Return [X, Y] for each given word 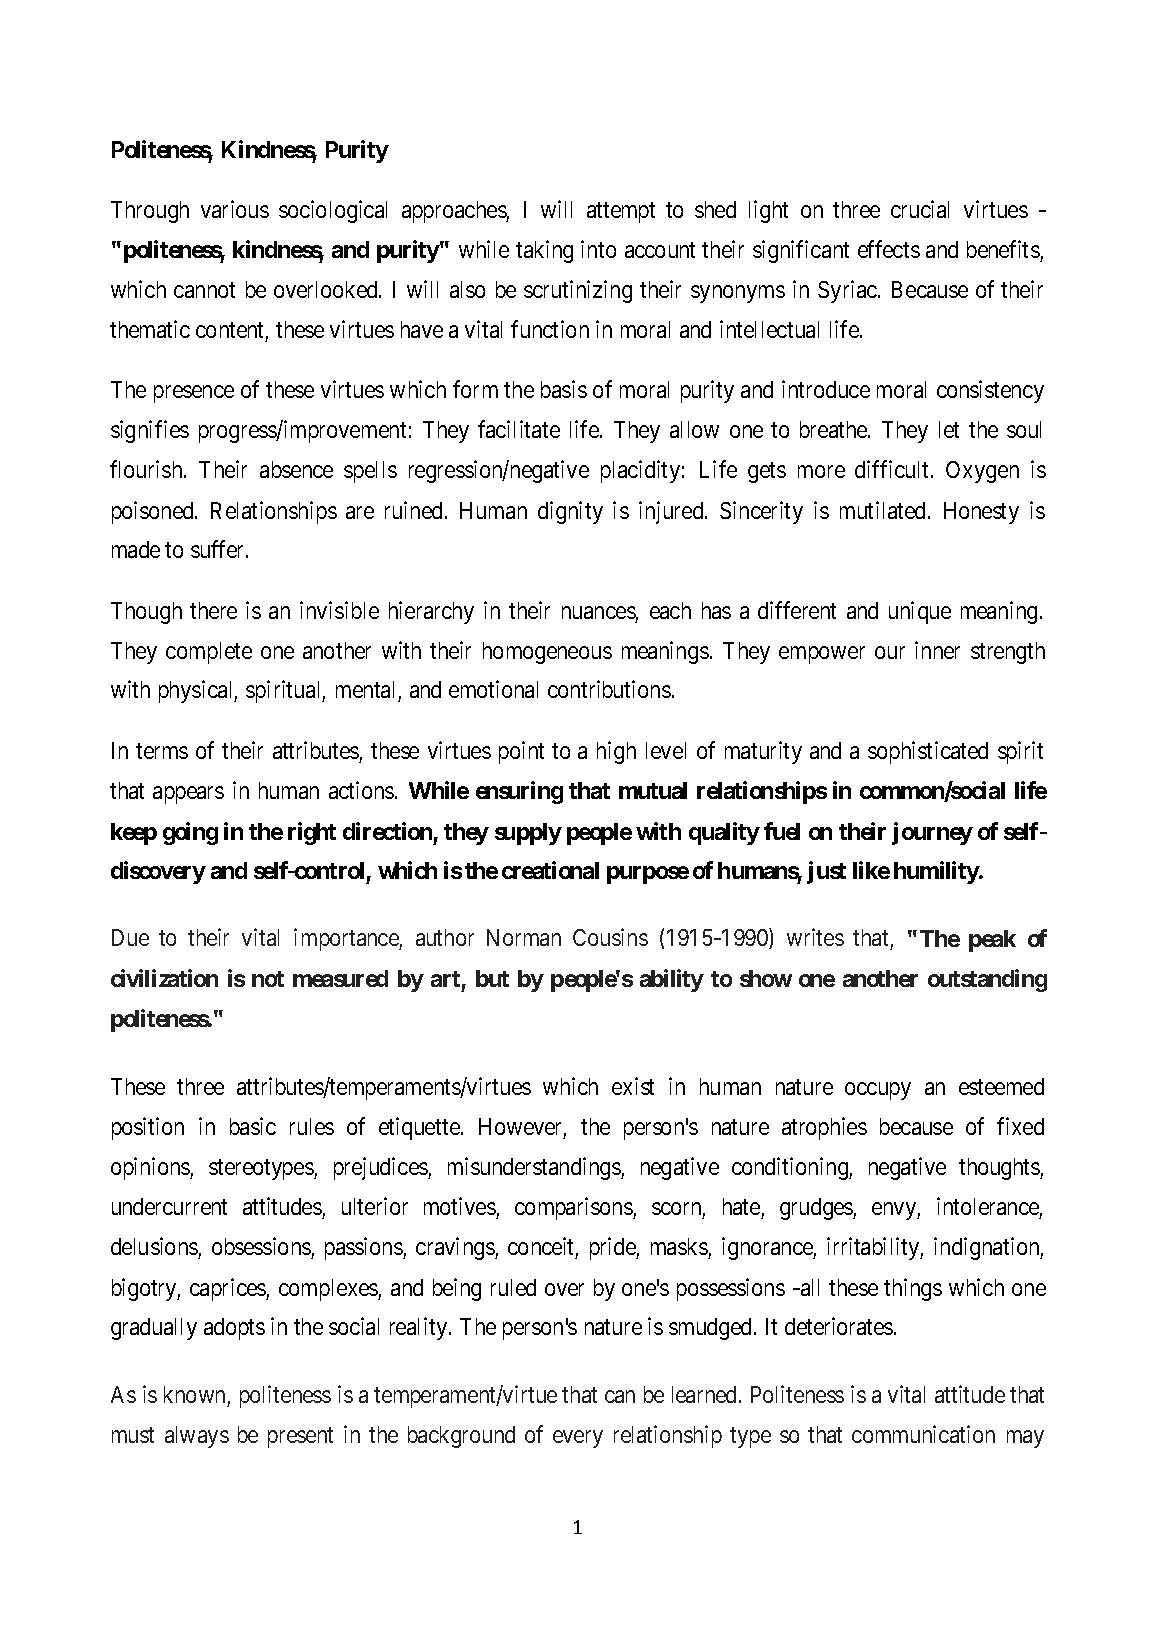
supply [528, 834]
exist [633, 1086]
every [578, 1439]
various [235, 209]
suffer [219, 549]
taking [544, 251]
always [197, 1437]
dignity [570, 512]
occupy [878, 1091]
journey [932, 833]
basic [253, 1126]
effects [889, 249]
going [190, 833]
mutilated [884, 510]
